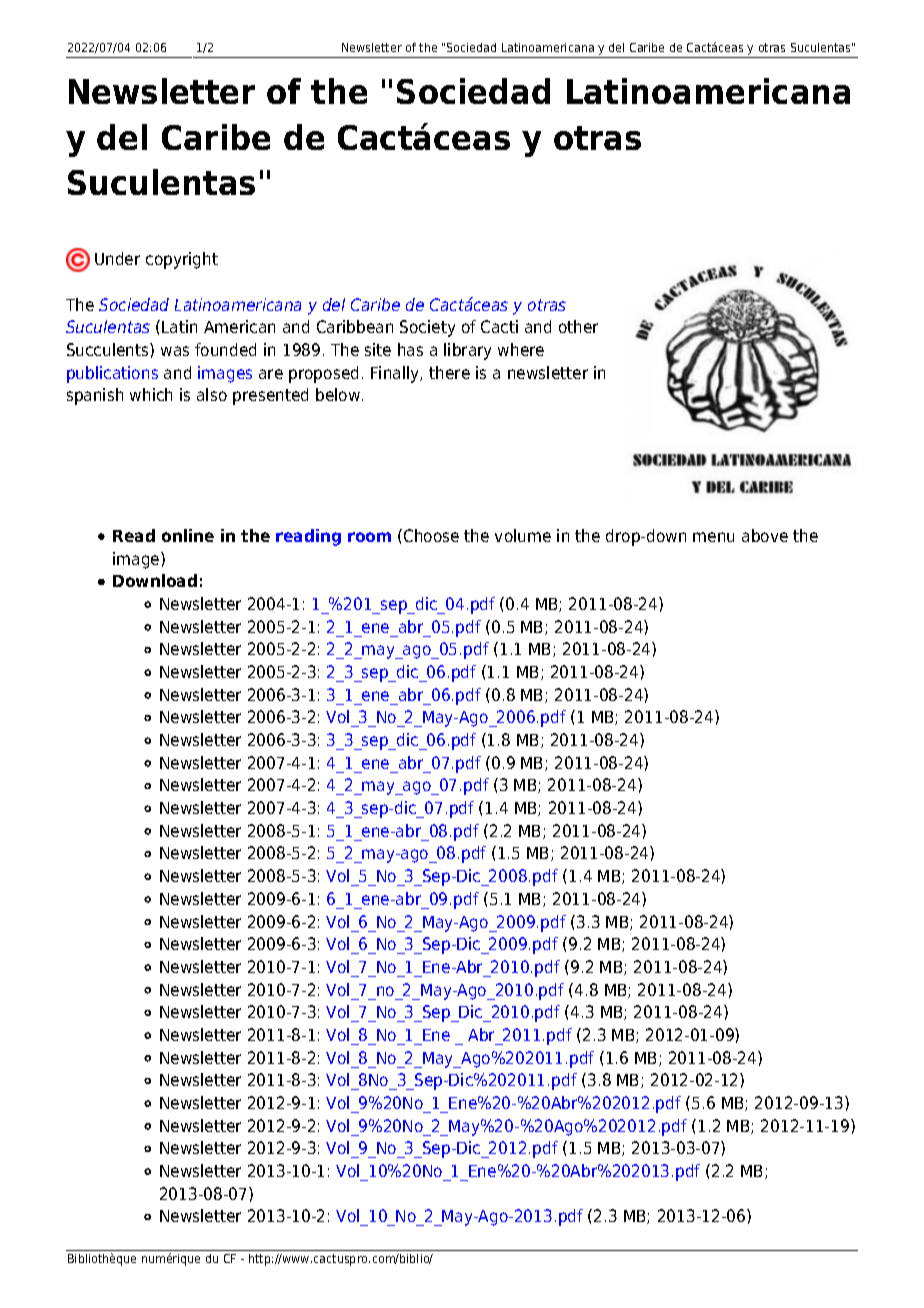 The image size is (924, 1308). What do you see at coordinates (175, 351) in the screenshot?
I see `was` at bounding box center [175, 351].
